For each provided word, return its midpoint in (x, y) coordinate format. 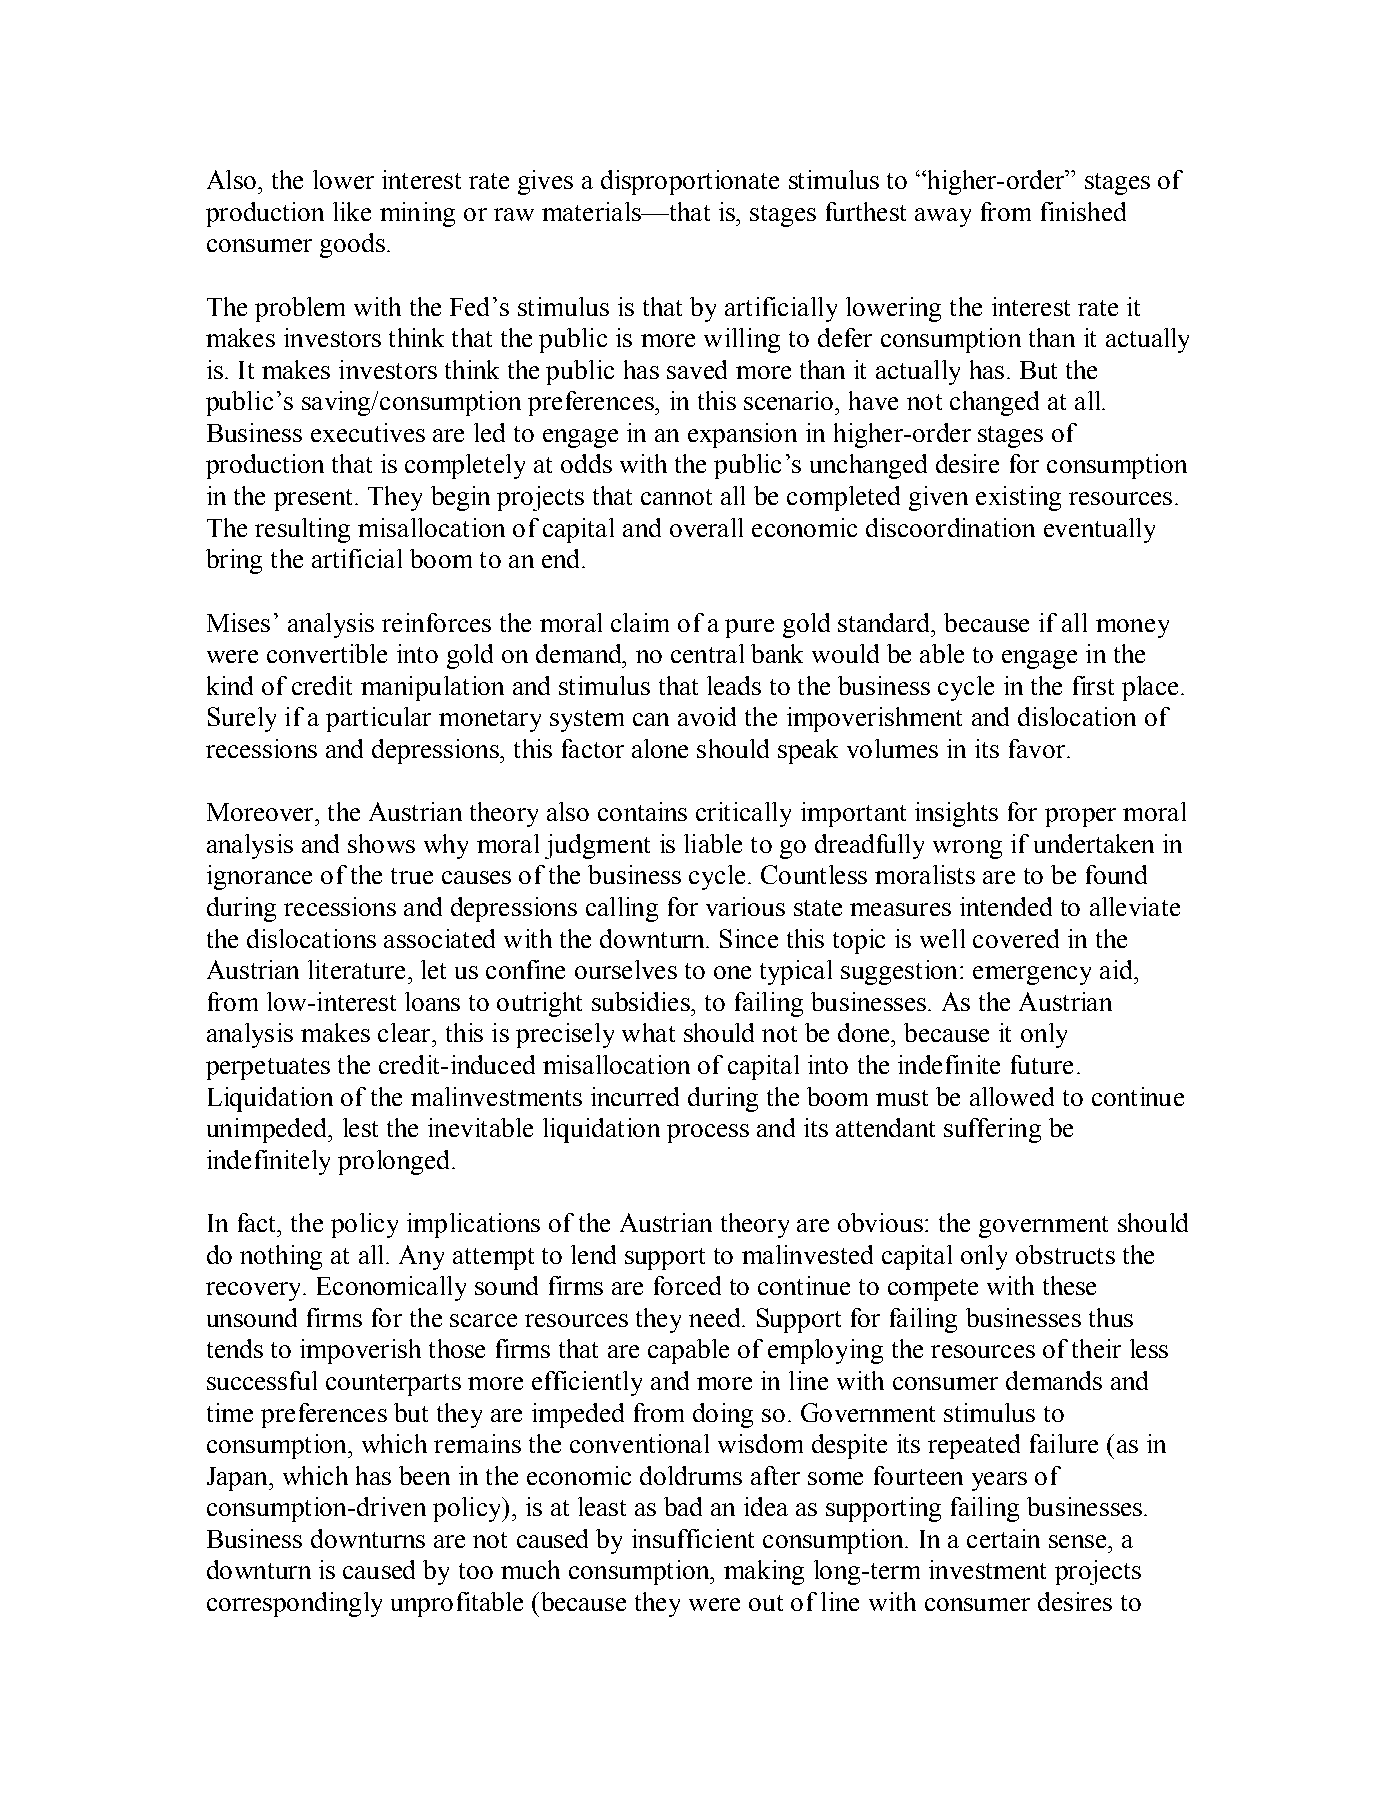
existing (1018, 498)
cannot (676, 497)
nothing (281, 1257)
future (1042, 1064)
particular (378, 719)
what (648, 1032)
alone (660, 748)
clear (405, 1032)
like (352, 211)
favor (1038, 748)
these (1069, 1285)
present (313, 500)
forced (687, 1285)
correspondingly (294, 1604)
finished (1083, 211)
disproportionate (690, 182)
